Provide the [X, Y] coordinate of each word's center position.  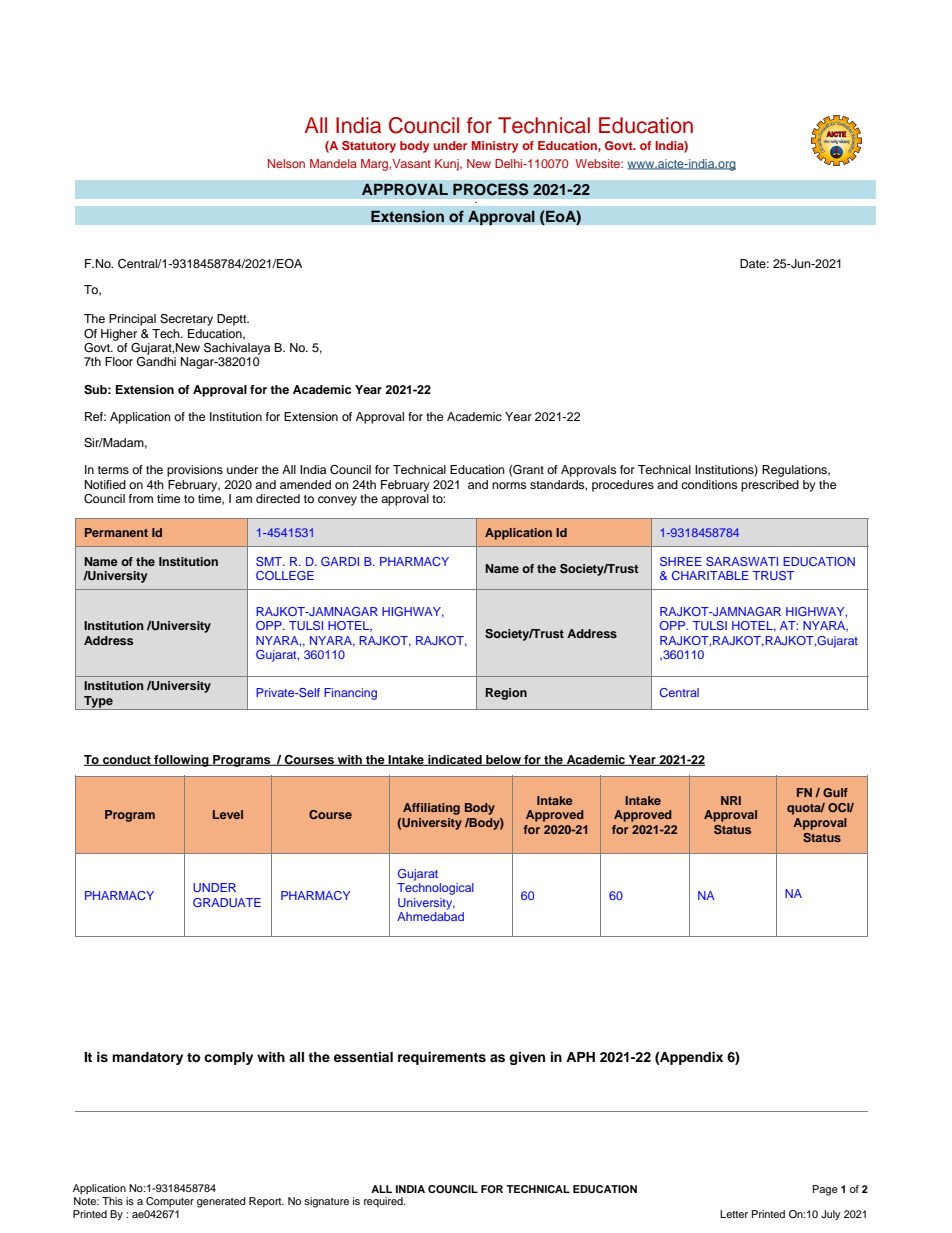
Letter [734, 1214]
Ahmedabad [430, 916]
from [141, 498]
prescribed [770, 486]
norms [509, 485]
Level [228, 814]
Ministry [495, 147]
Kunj [448, 165]
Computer [170, 1202]
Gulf [835, 792]
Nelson [286, 163]
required [384, 1202]
